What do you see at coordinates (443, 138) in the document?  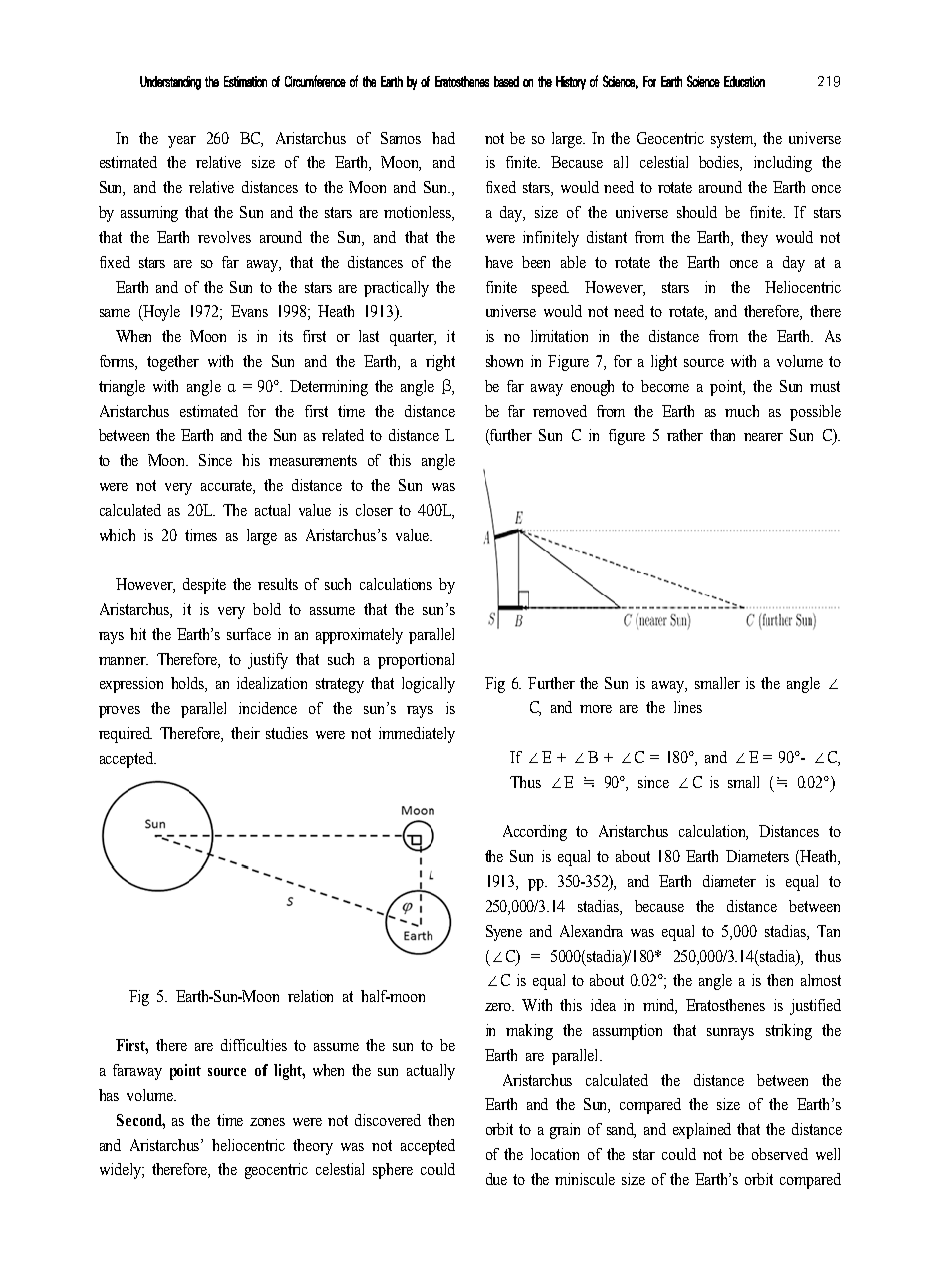 I see `had` at bounding box center [443, 138].
